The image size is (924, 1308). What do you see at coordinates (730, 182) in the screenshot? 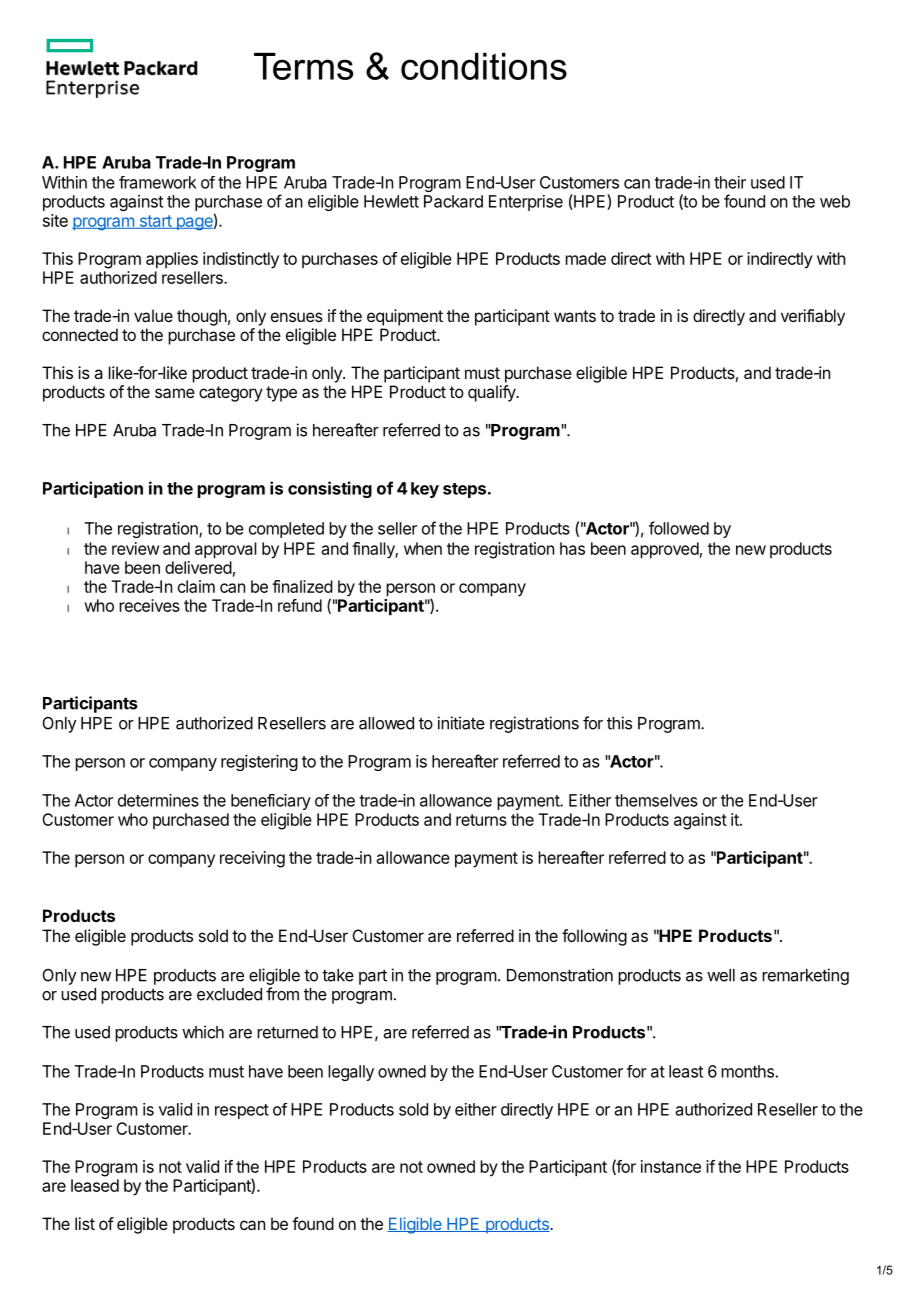
I see `their` at bounding box center [730, 182].
